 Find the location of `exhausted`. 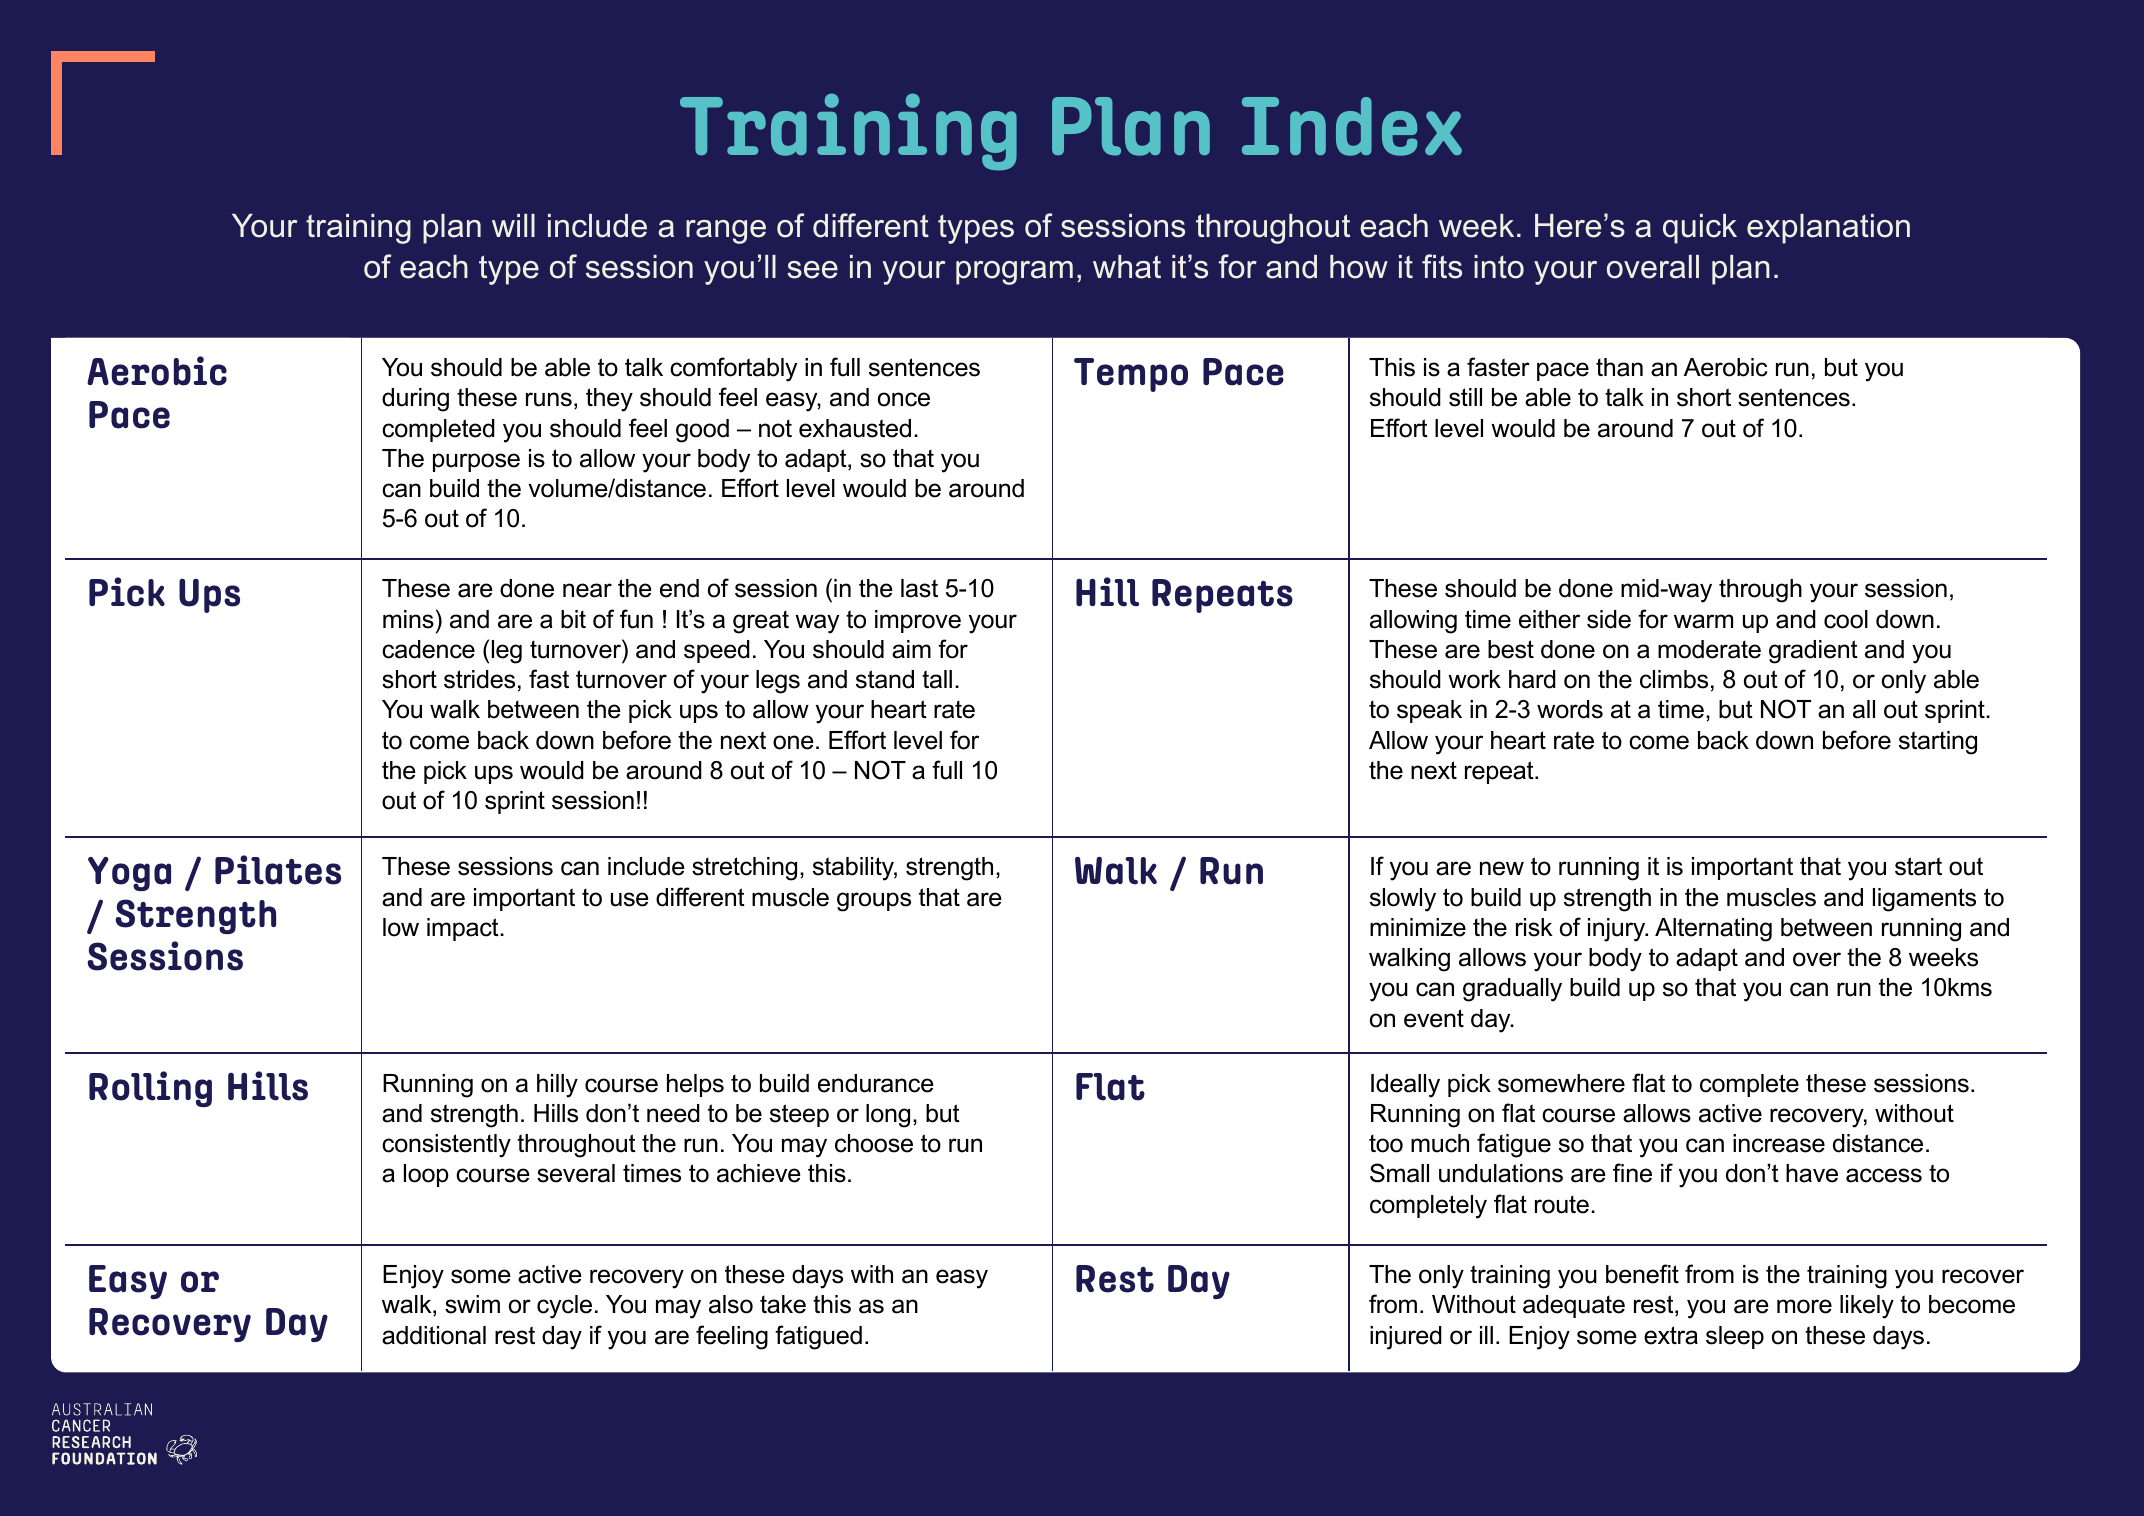

exhausted is located at coordinates (855, 428).
